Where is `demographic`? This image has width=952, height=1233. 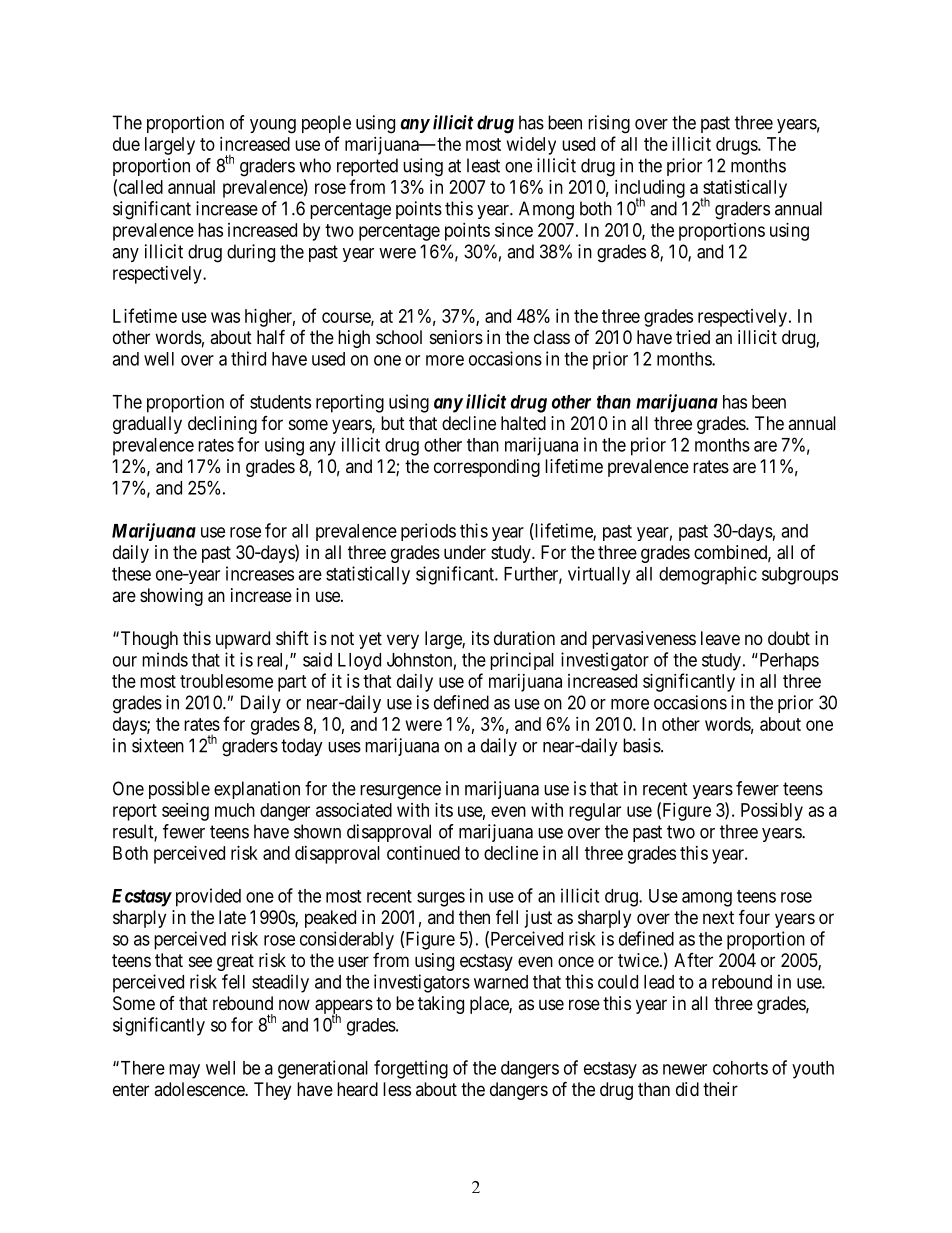 demographic is located at coordinates (708, 575).
